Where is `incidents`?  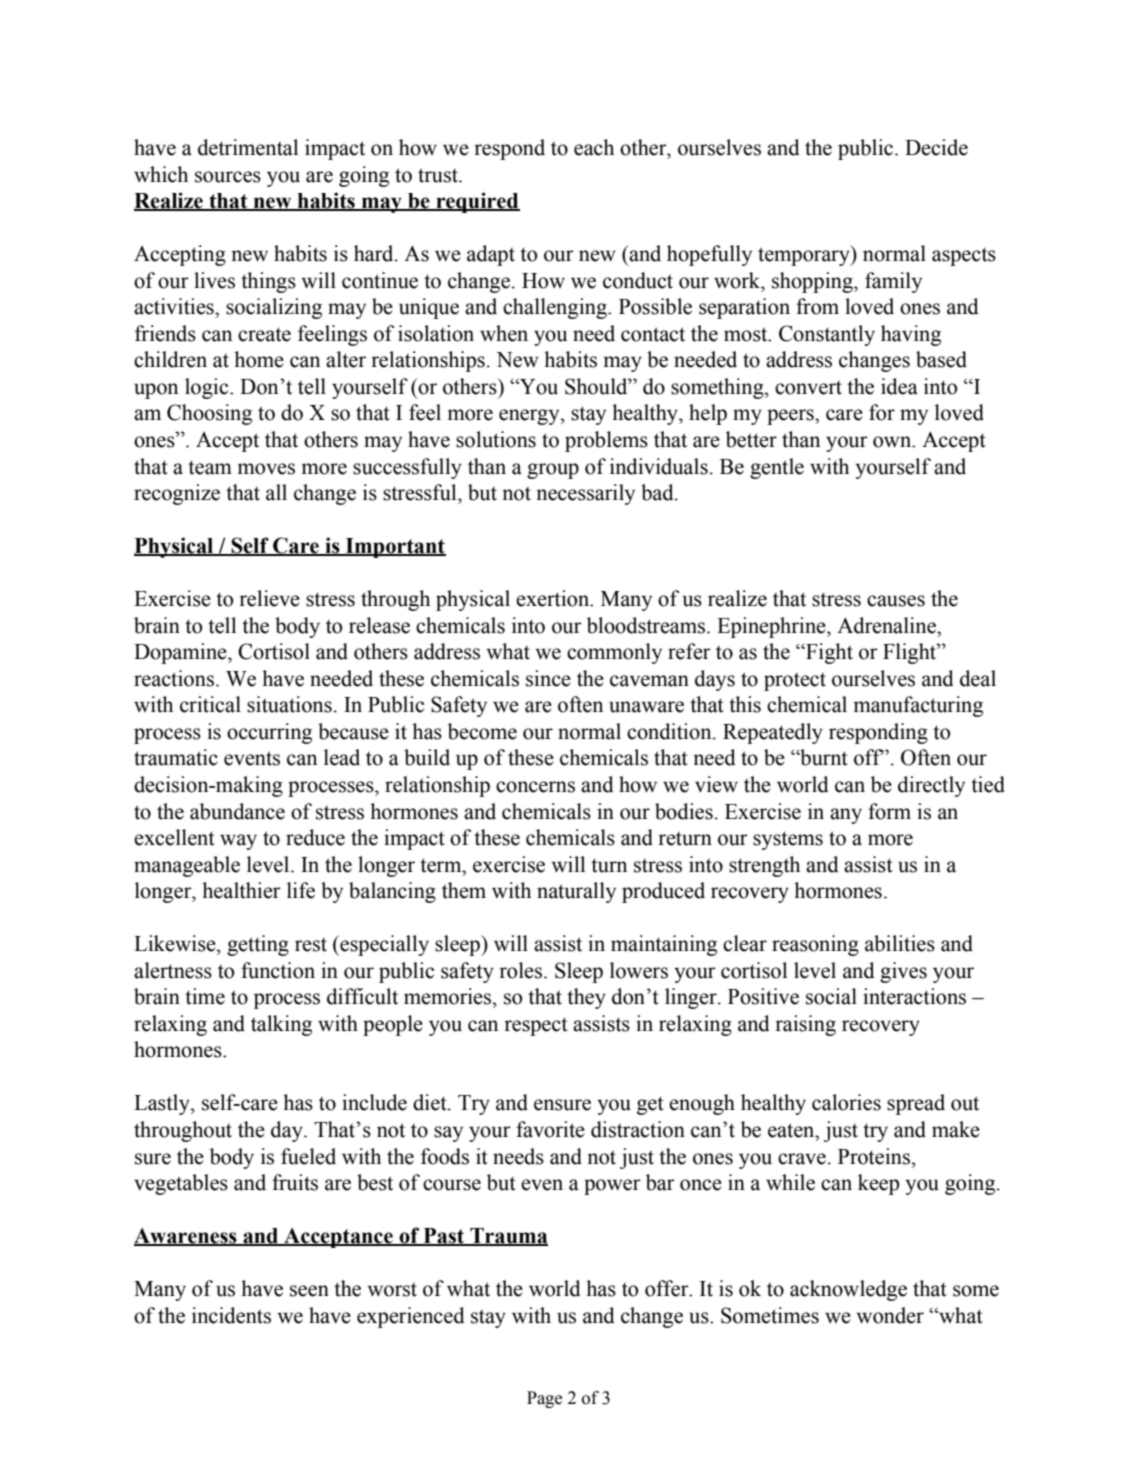 incidents is located at coordinates (231, 1315).
